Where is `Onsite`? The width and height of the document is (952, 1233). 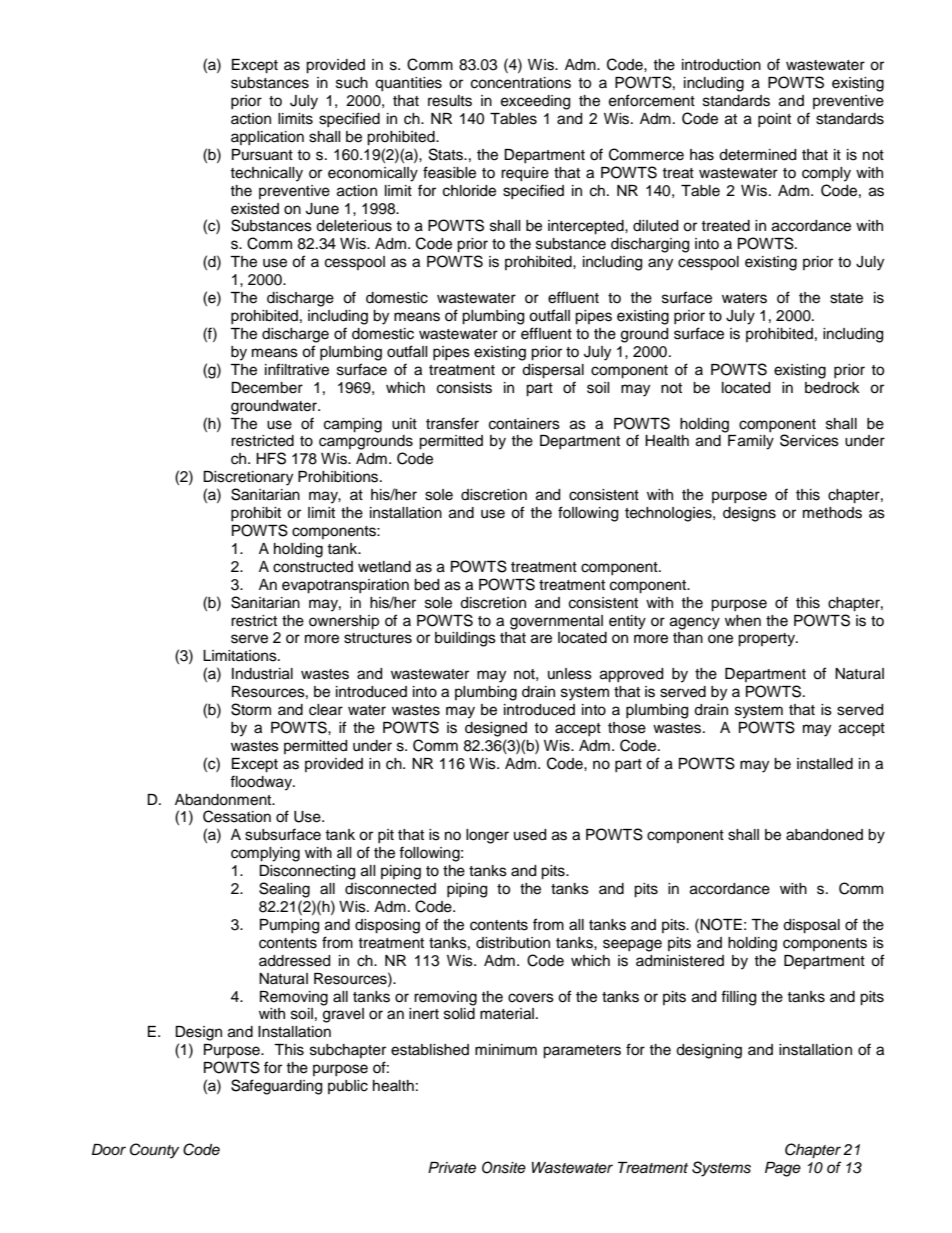
Onsite is located at coordinates (504, 1167).
